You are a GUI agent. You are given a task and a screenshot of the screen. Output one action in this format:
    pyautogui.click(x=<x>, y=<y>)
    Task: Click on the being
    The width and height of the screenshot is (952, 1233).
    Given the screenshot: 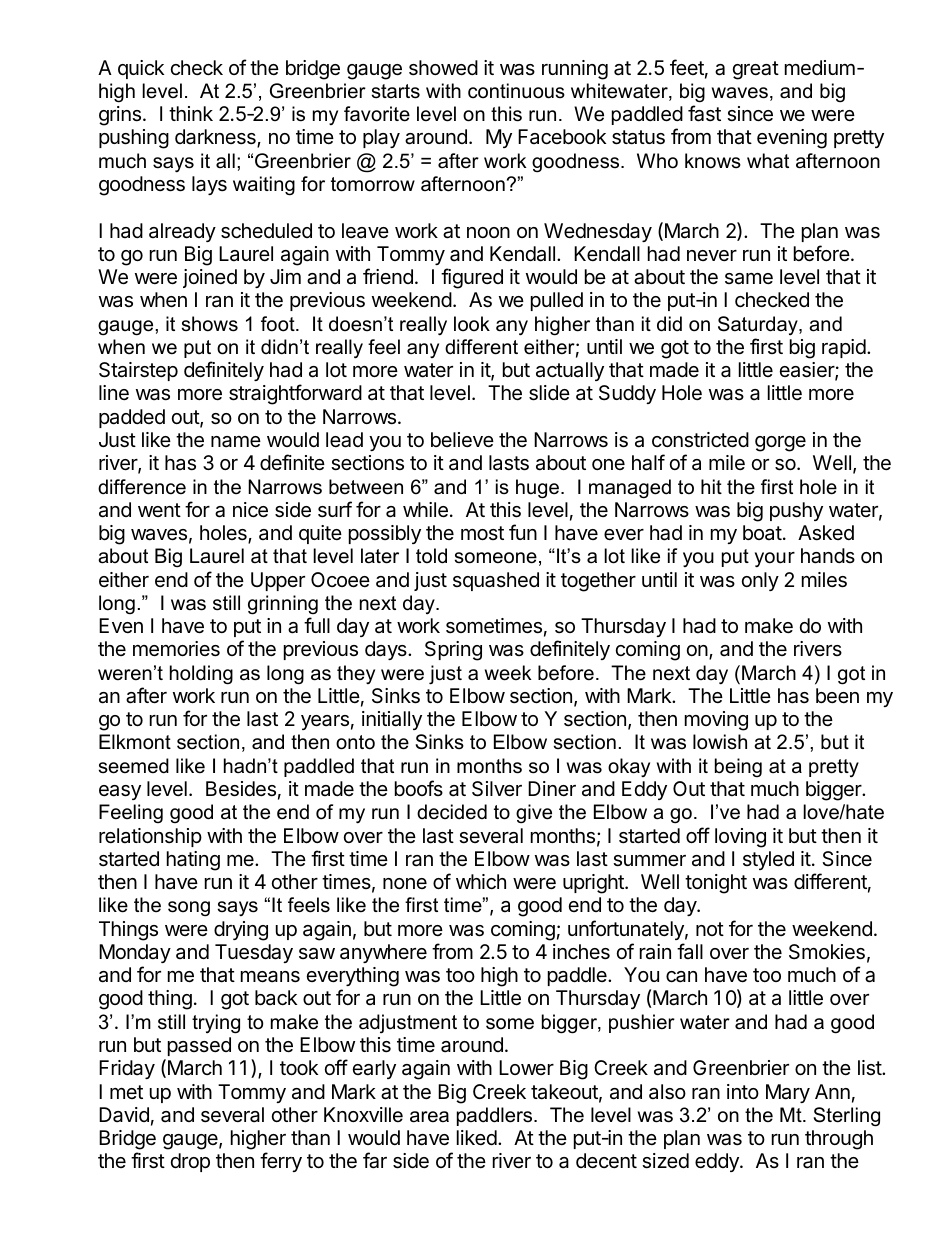 What is the action you would take?
    pyautogui.click(x=738, y=767)
